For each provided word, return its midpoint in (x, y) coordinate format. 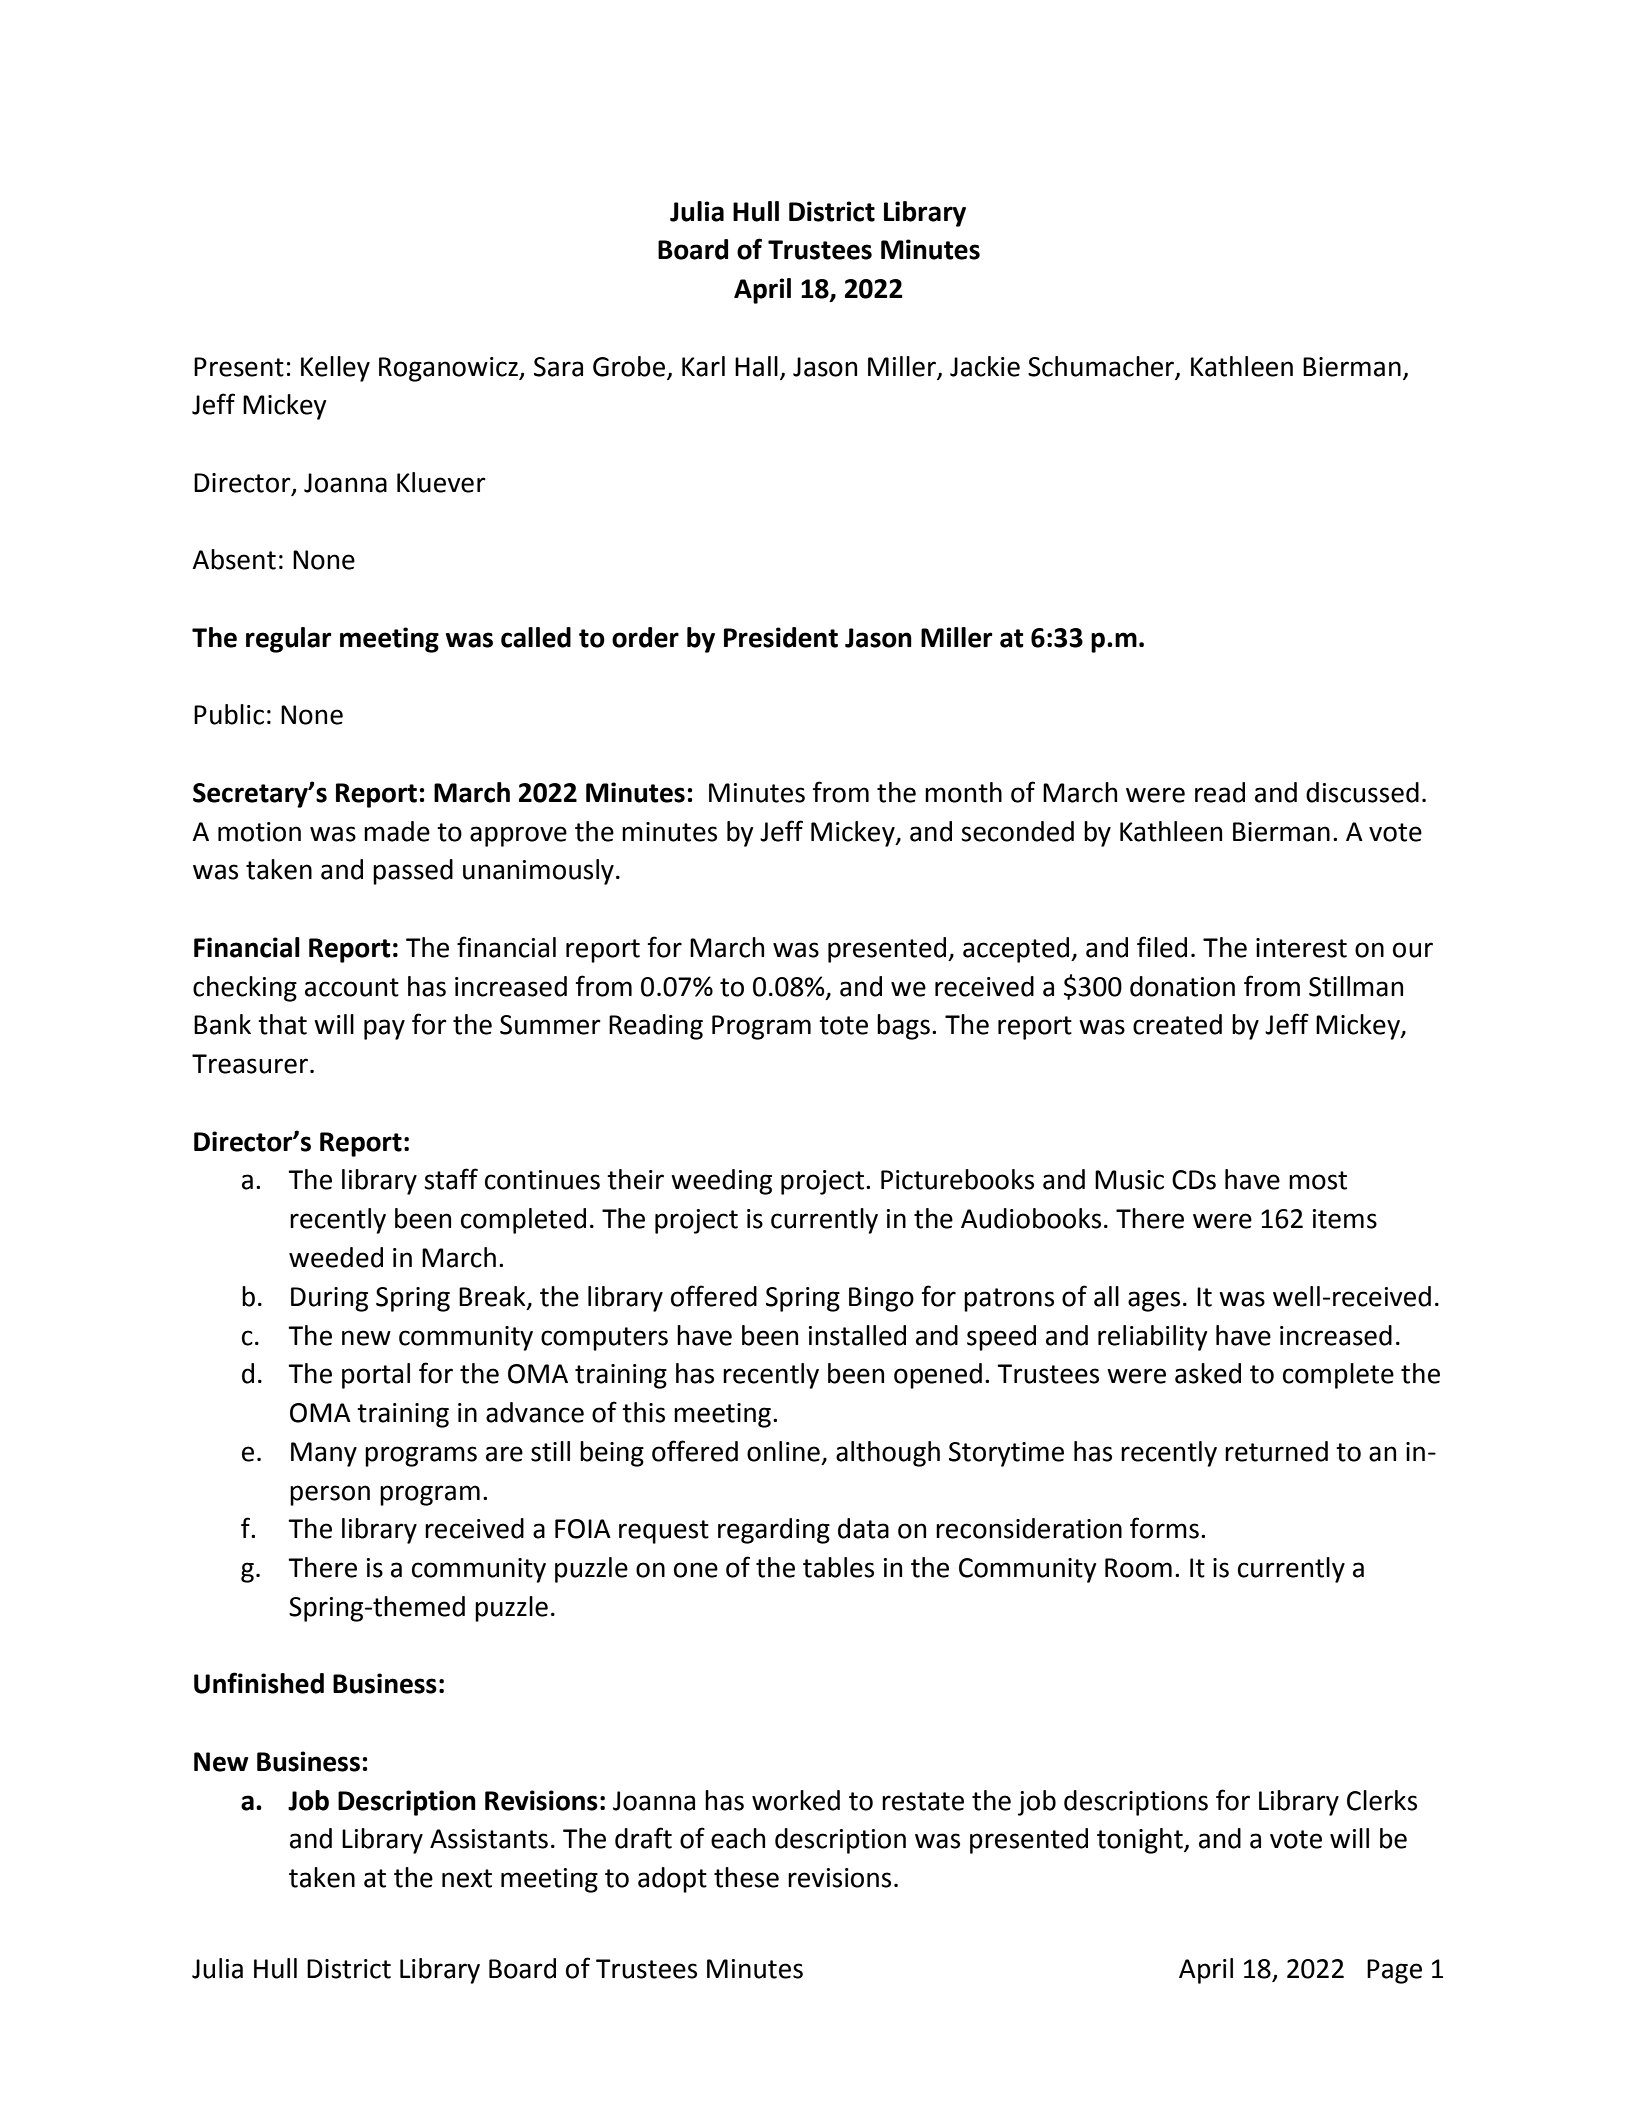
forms (1164, 1528)
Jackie (985, 366)
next (467, 1878)
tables (838, 1567)
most (1318, 1180)
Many (324, 1454)
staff (451, 1179)
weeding (721, 1182)
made (397, 831)
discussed (1362, 792)
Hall (756, 366)
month (963, 792)
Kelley (335, 369)
